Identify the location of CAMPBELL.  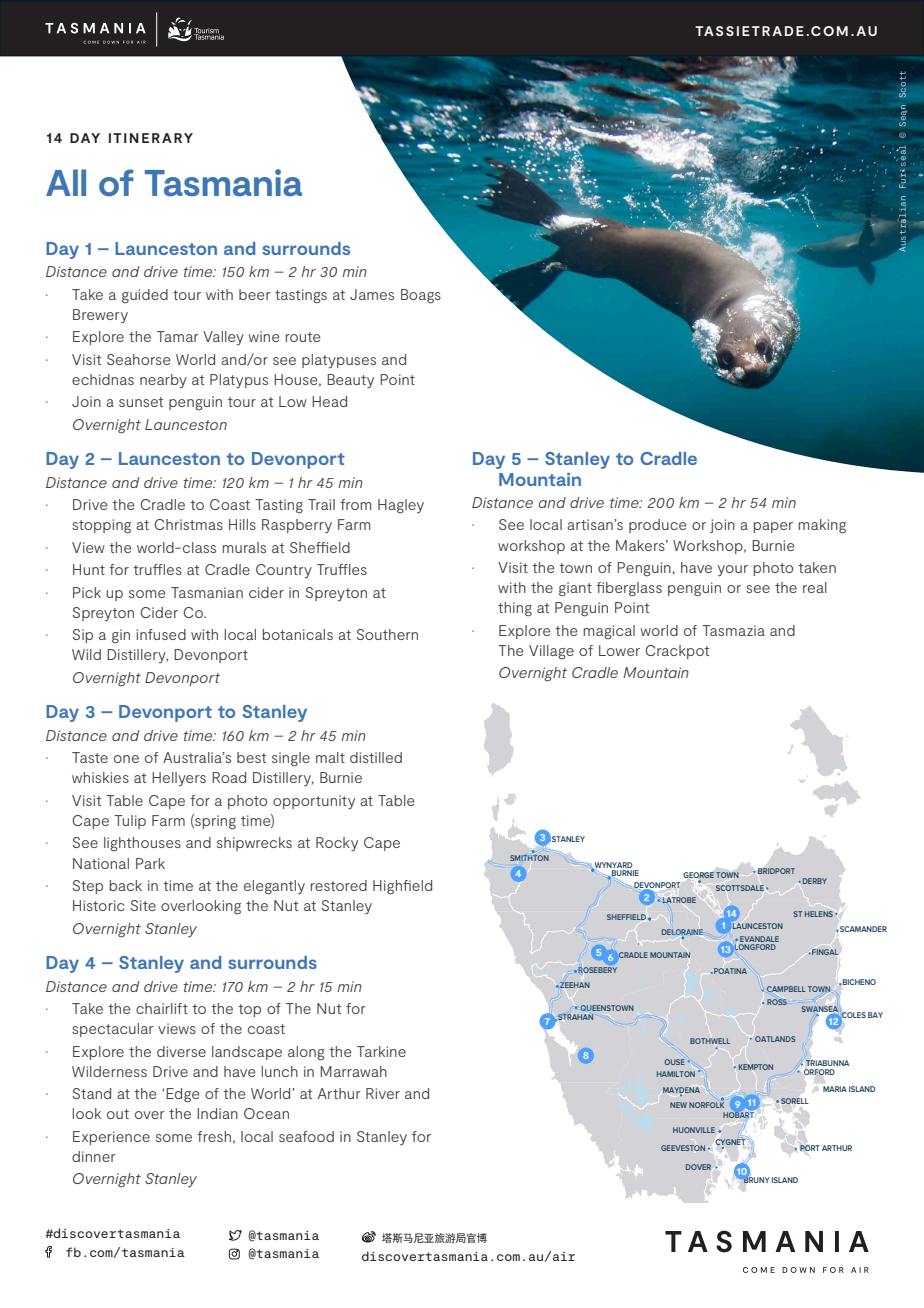
(786, 989).
